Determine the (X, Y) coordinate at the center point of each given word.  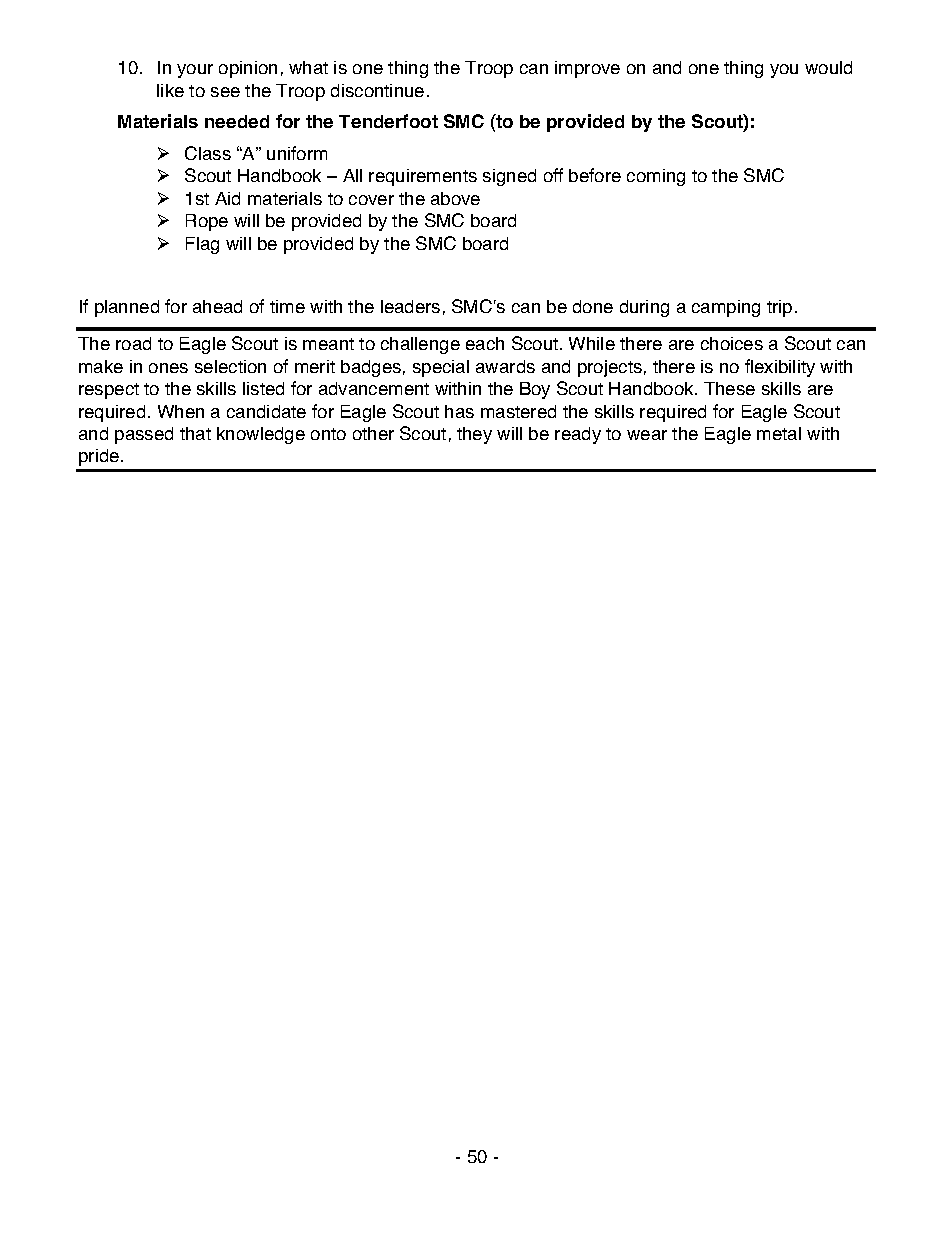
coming (656, 177)
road (133, 343)
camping (726, 308)
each (485, 343)
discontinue (377, 90)
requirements (423, 177)
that (195, 433)
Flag (202, 245)
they (474, 435)
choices (732, 343)
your (195, 71)
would (828, 67)
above (455, 198)
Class (208, 153)
